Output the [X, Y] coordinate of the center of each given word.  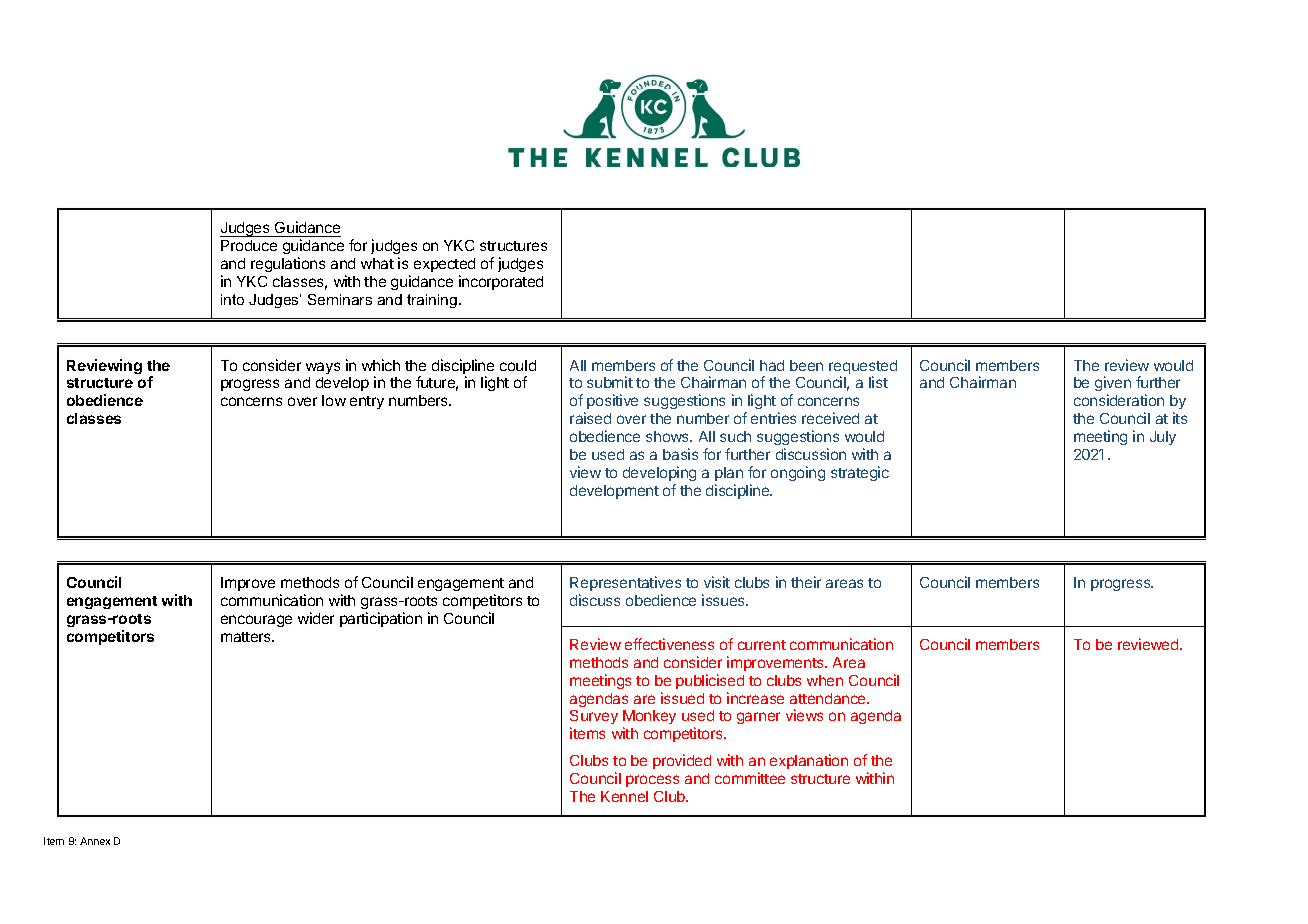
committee [750, 778]
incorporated [501, 282]
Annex [95, 841]
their [806, 582]
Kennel [624, 796]
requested [863, 368]
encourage [256, 621]
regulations [288, 264]
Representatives [625, 585]
